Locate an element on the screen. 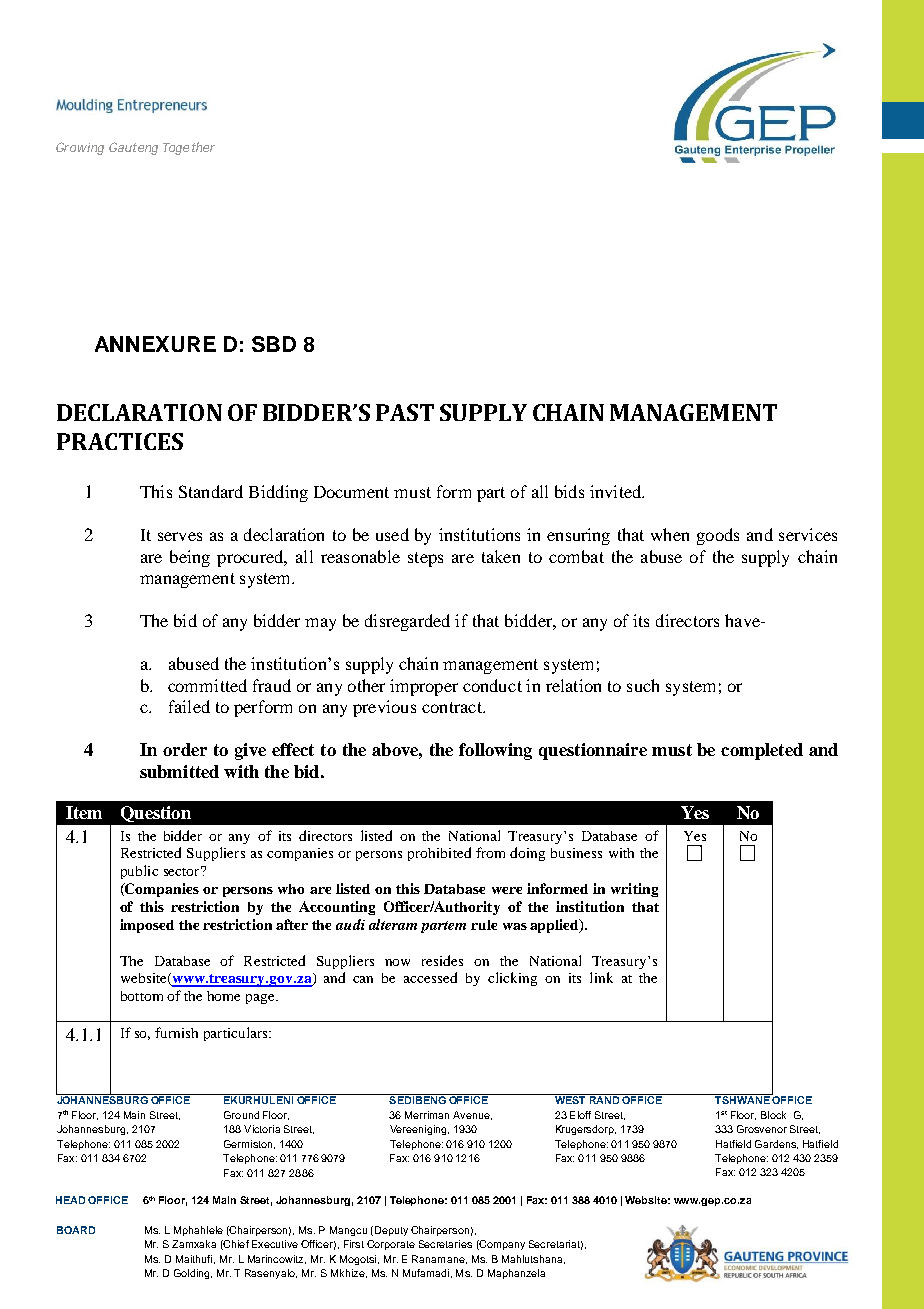  failed is located at coordinates (189, 706).
